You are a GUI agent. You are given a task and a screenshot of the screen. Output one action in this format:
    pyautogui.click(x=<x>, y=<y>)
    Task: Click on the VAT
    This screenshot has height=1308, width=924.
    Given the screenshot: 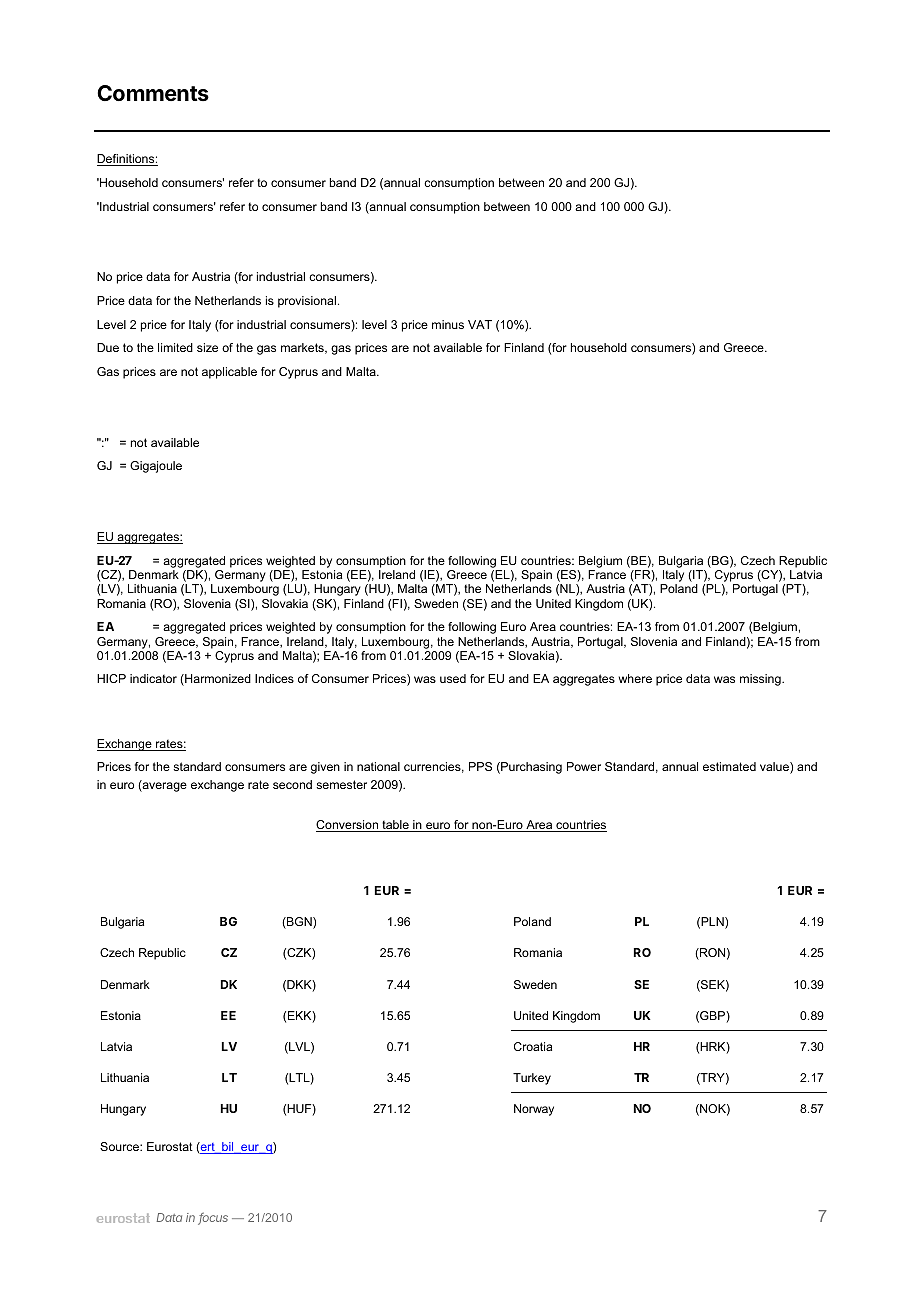 What is the action you would take?
    pyautogui.click(x=480, y=324)
